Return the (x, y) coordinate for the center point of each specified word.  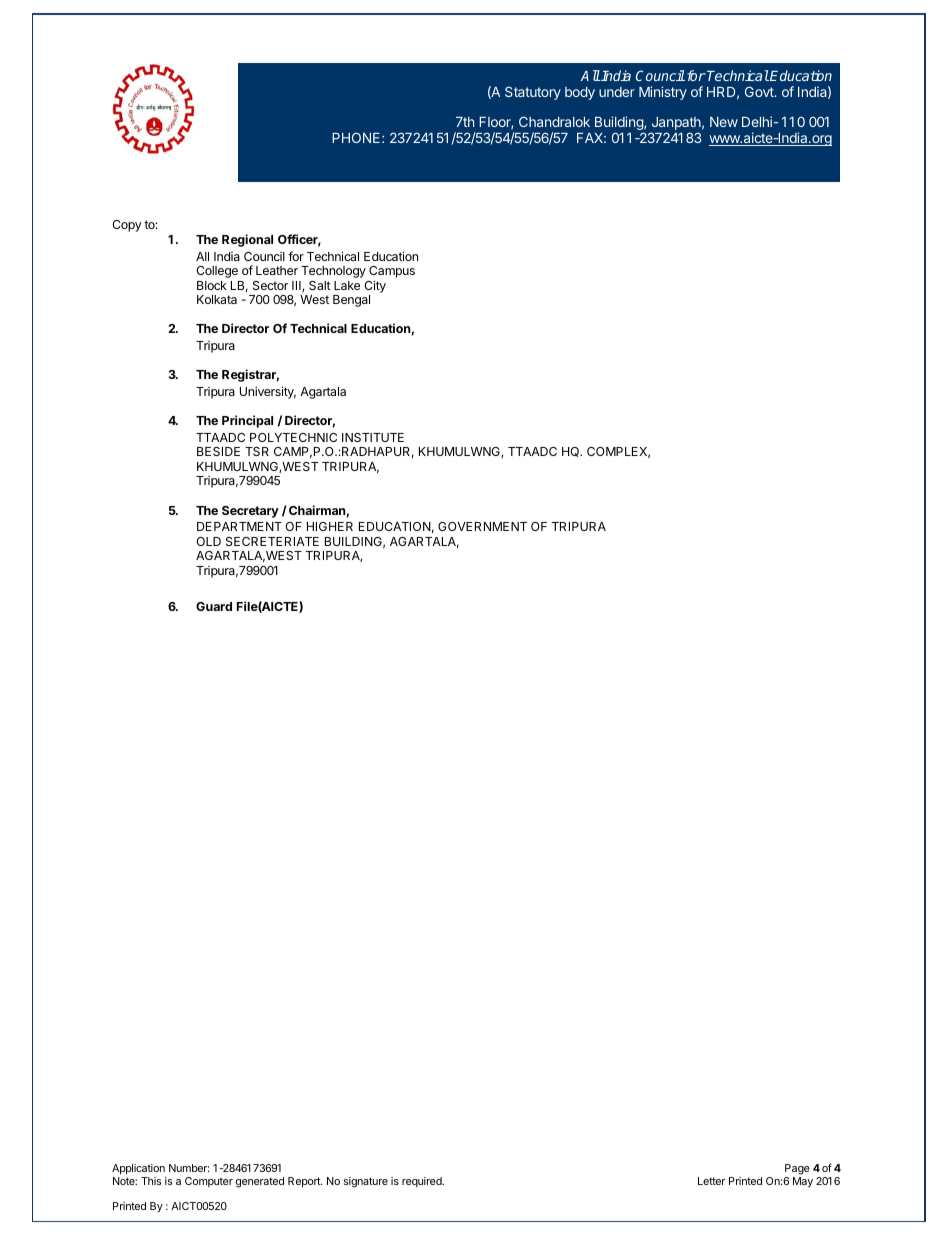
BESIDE (218, 451)
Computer (209, 1182)
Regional (247, 240)
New (724, 122)
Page (797, 1171)
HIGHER (330, 526)
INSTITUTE (373, 437)
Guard (214, 606)
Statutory (533, 93)
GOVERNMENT (482, 526)
